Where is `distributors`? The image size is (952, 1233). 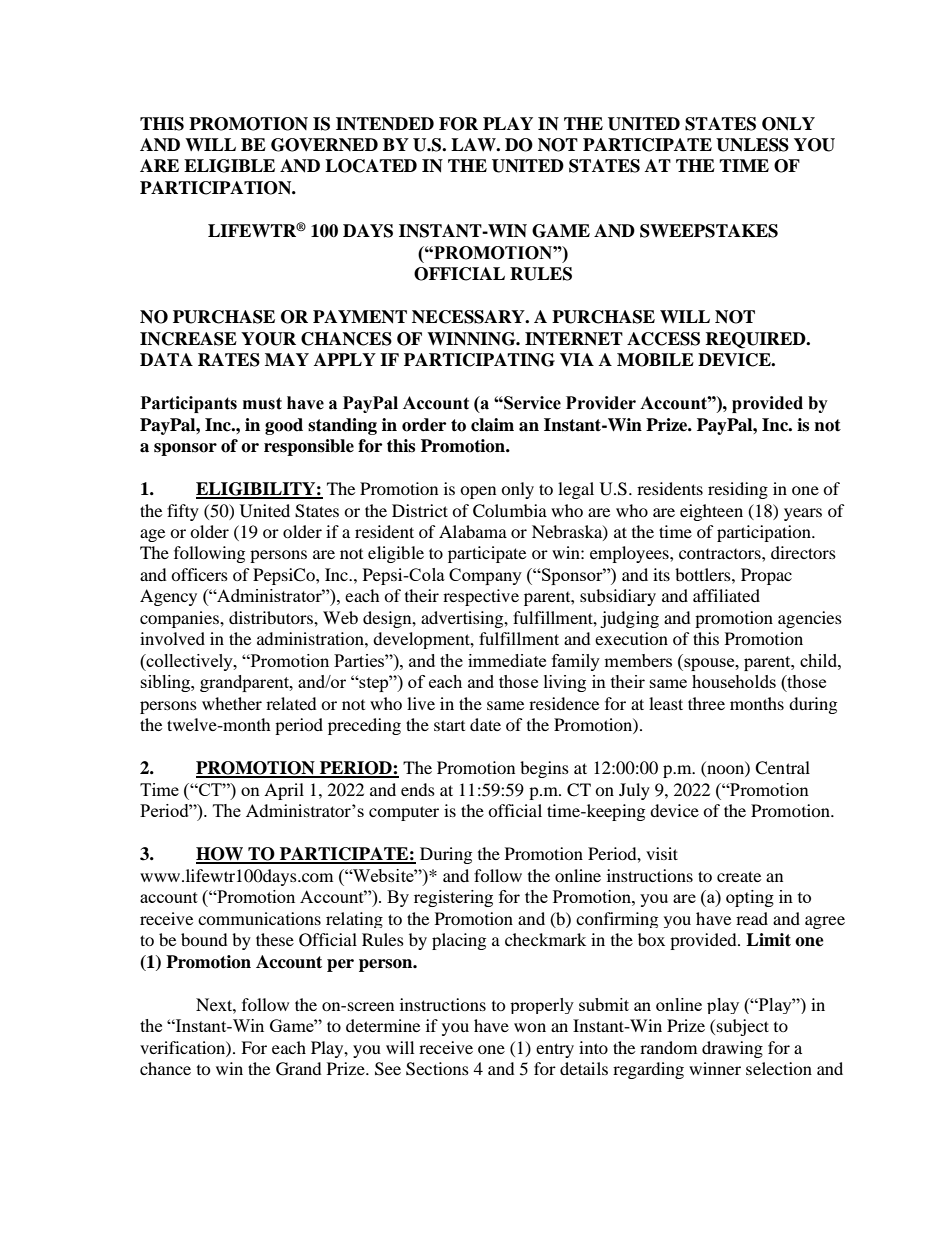
distributors is located at coordinates (272, 617).
